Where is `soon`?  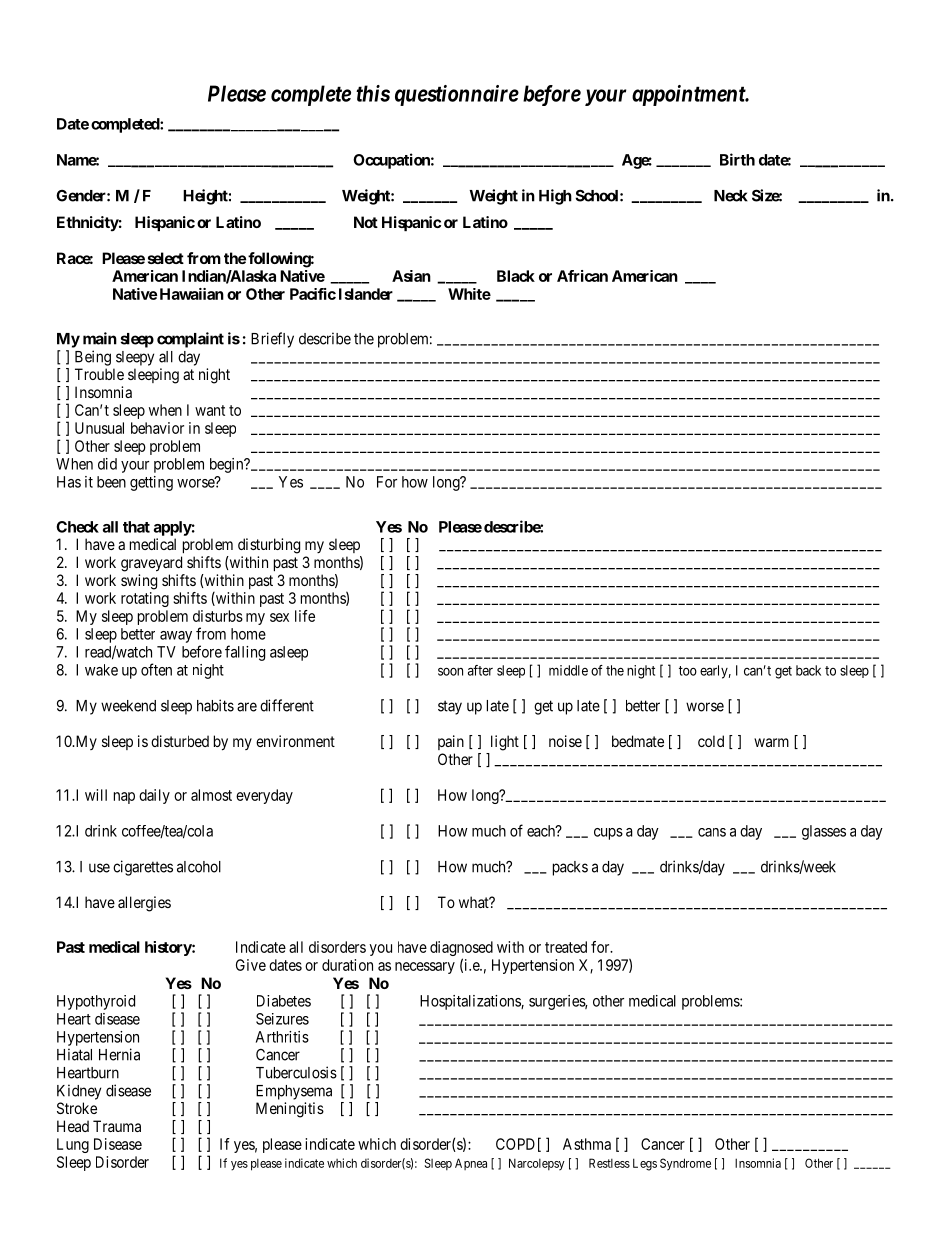
soon is located at coordinates (450, 671).
